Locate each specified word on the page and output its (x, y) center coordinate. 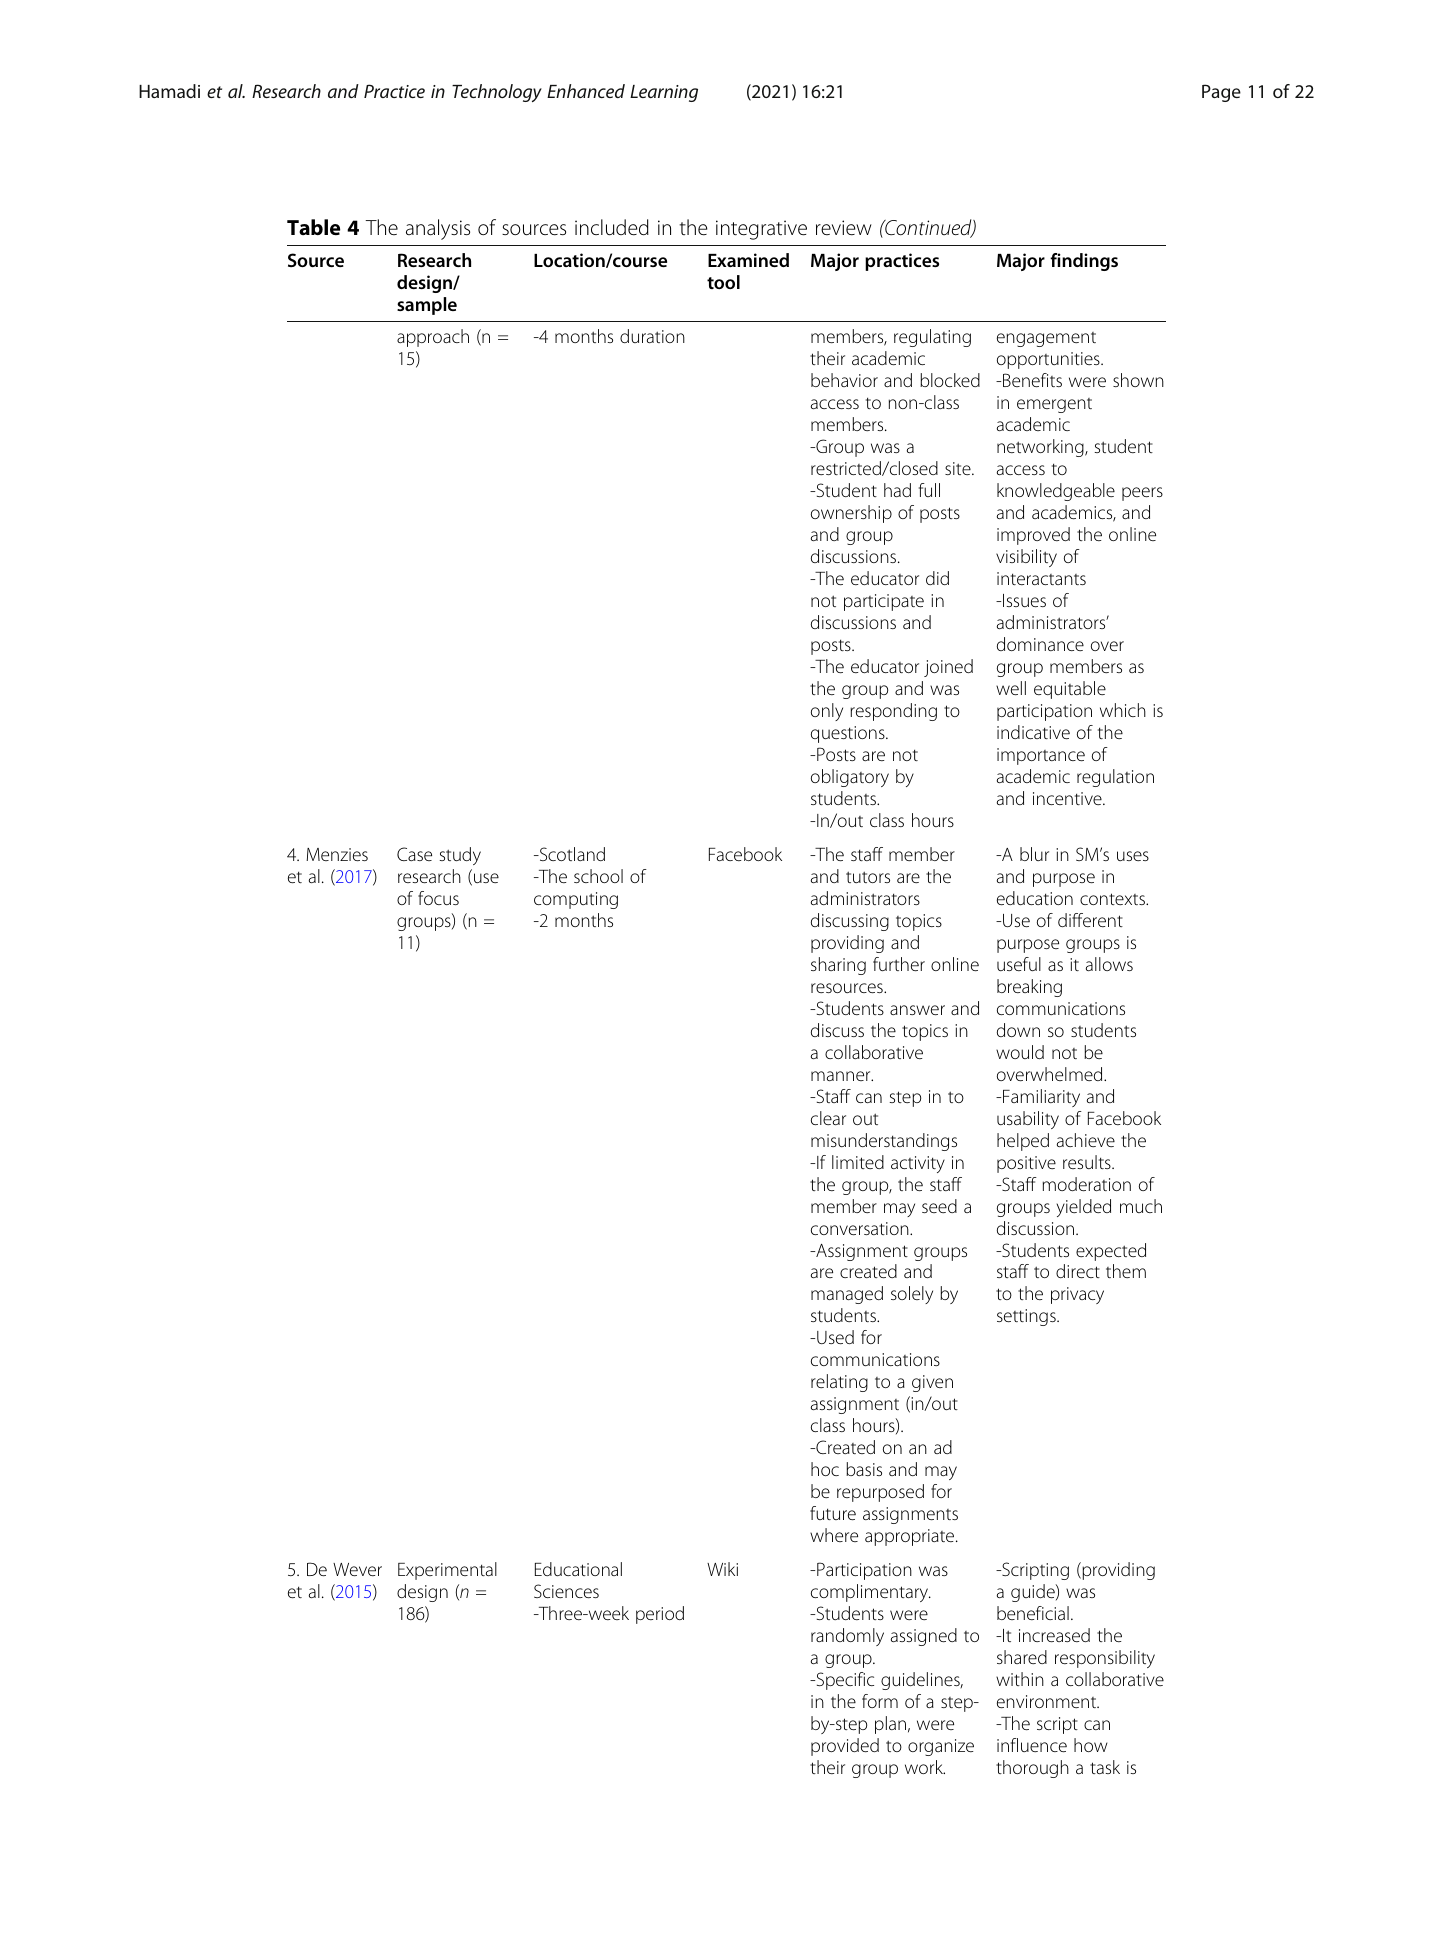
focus (438, 898)
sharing (838, 966)
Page (1221, 93)
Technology (497, 93)
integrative (761, 230)
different (1090, 920)
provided (845, 1747)
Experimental (447, 1571)
